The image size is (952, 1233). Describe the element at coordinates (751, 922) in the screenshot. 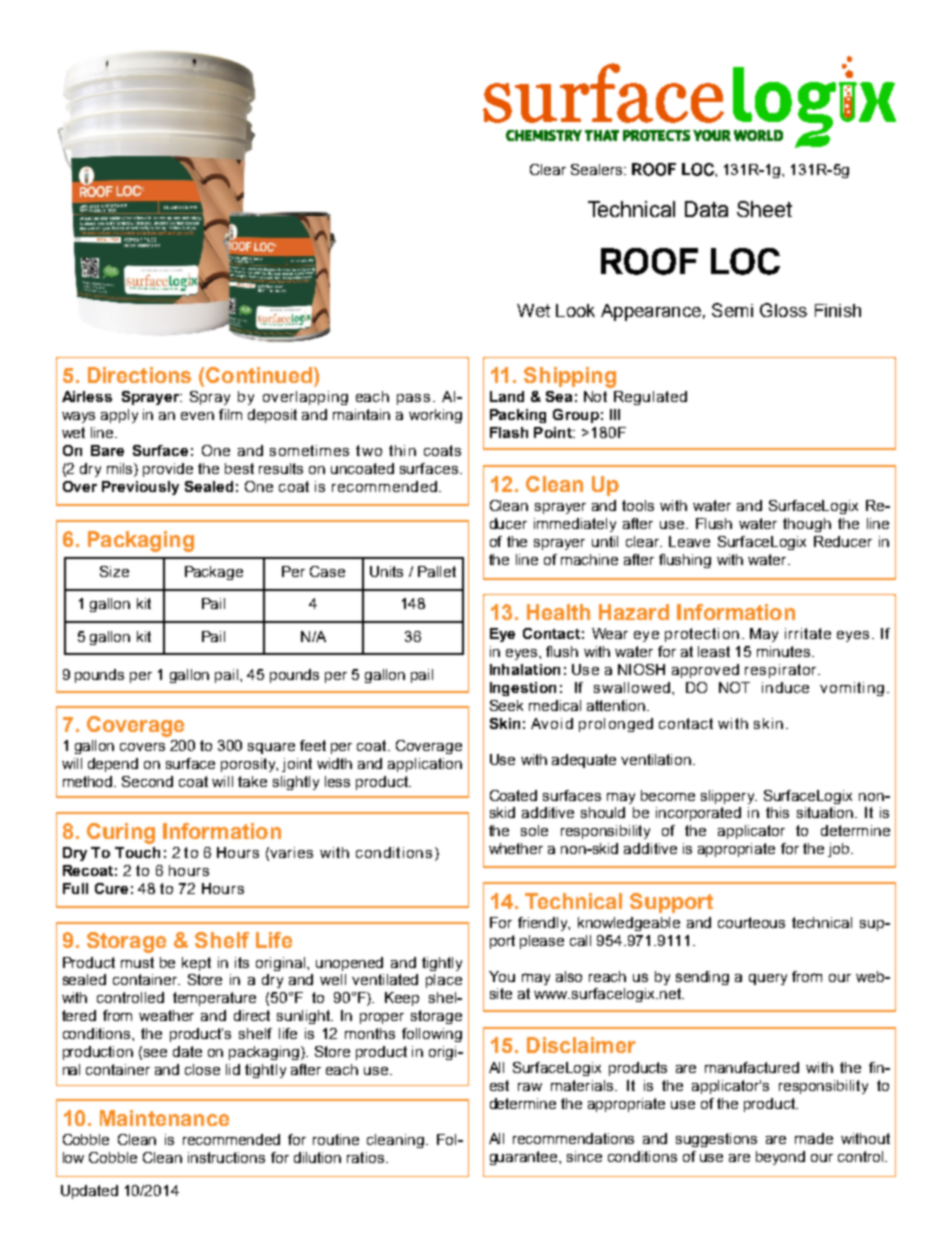

I see `courteous` at that location.
